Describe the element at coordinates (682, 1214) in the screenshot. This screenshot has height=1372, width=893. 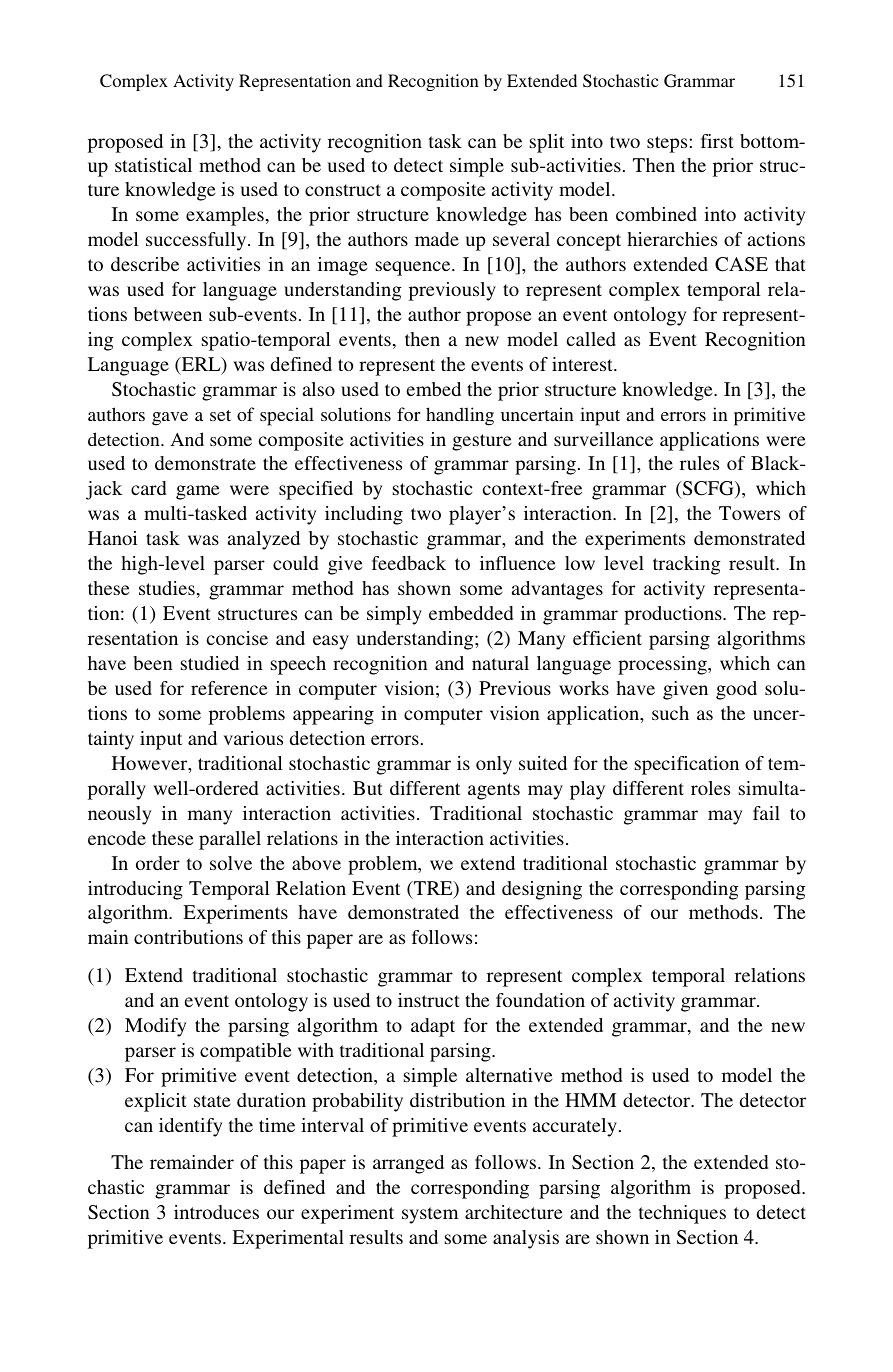
I see `techniques` at that location.
